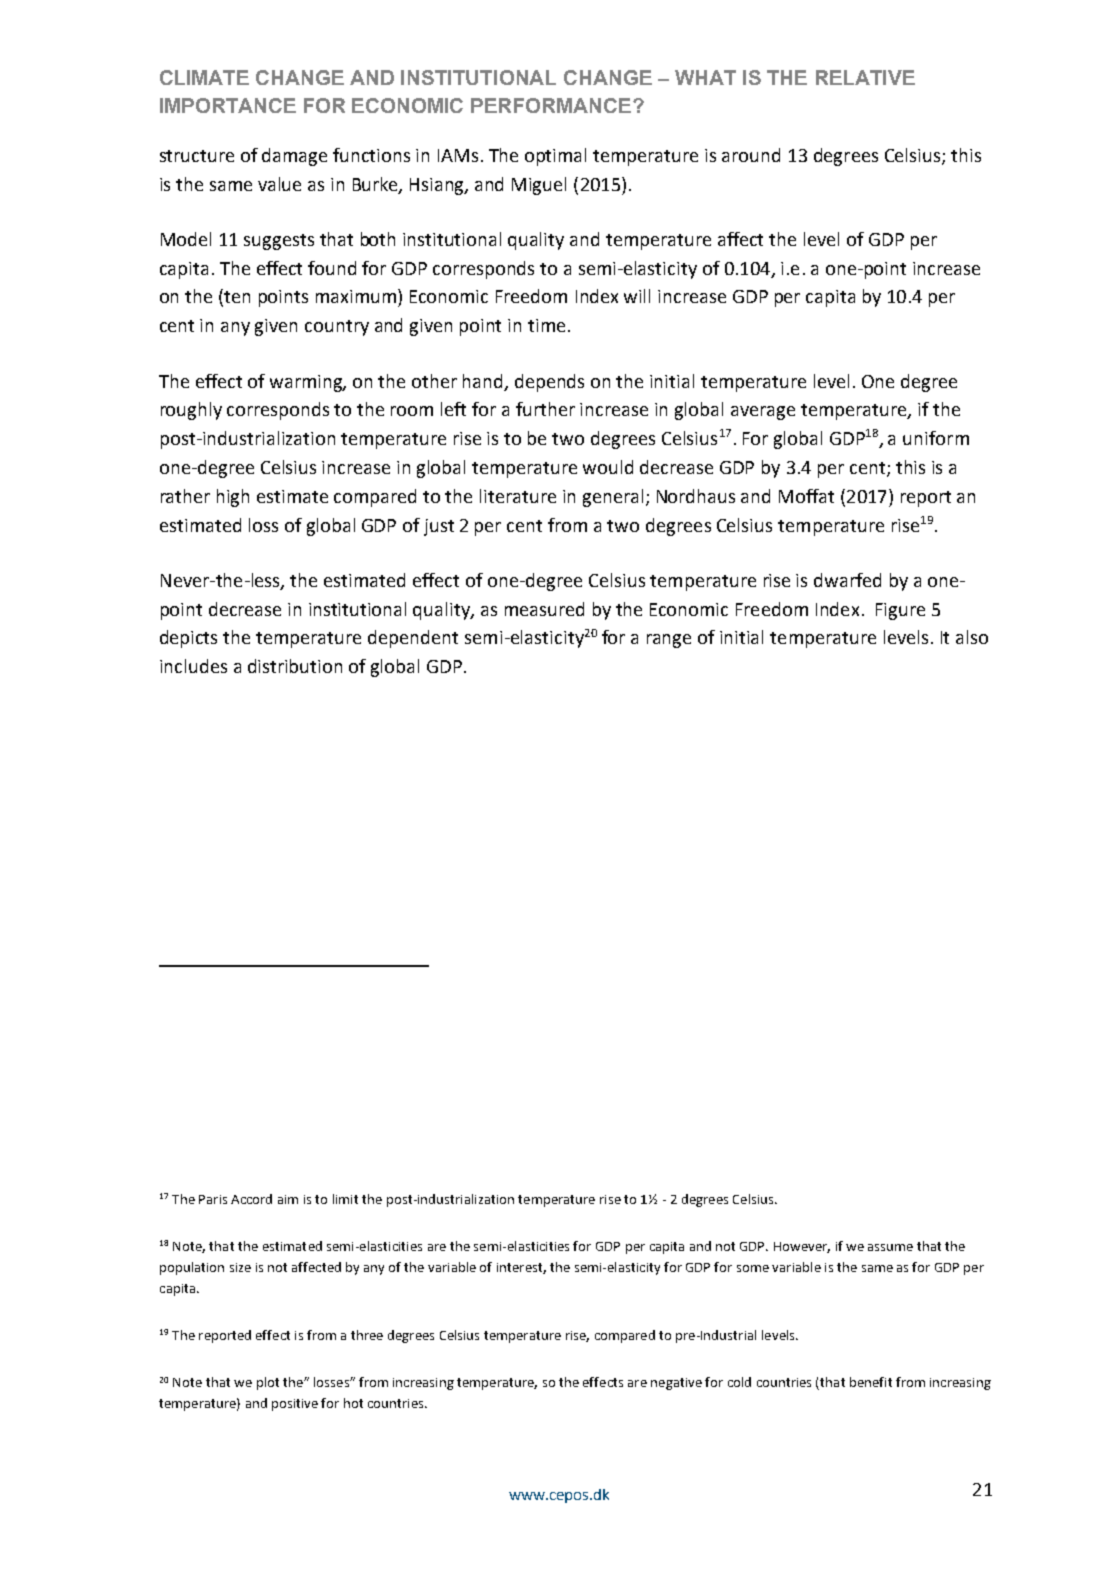 Image resolution: width=1112 pixels, height=1574 pixels. I want to click on uniform, so click(936, 438).
